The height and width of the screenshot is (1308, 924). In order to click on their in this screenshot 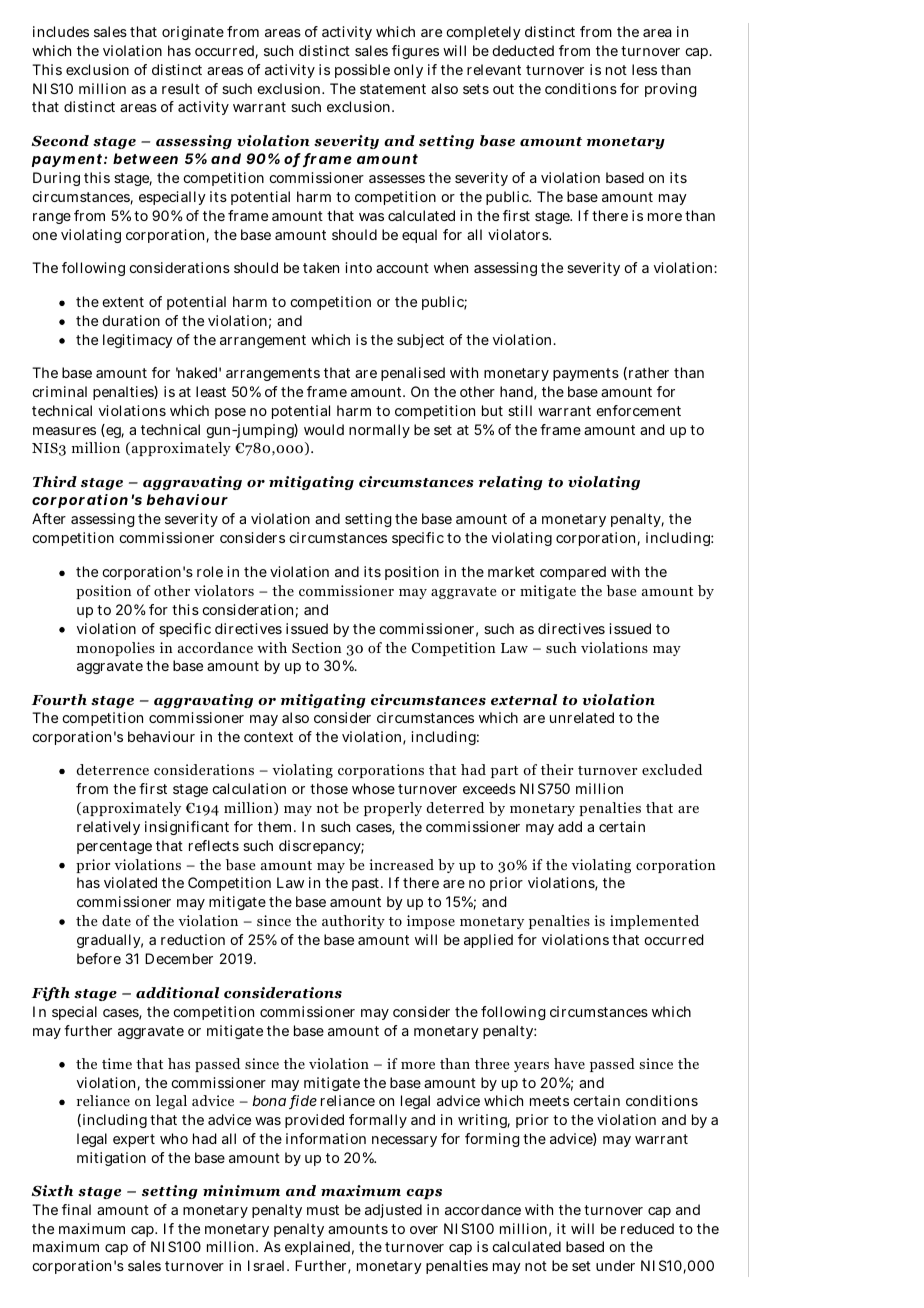, I will do `click(557, 769)`.
